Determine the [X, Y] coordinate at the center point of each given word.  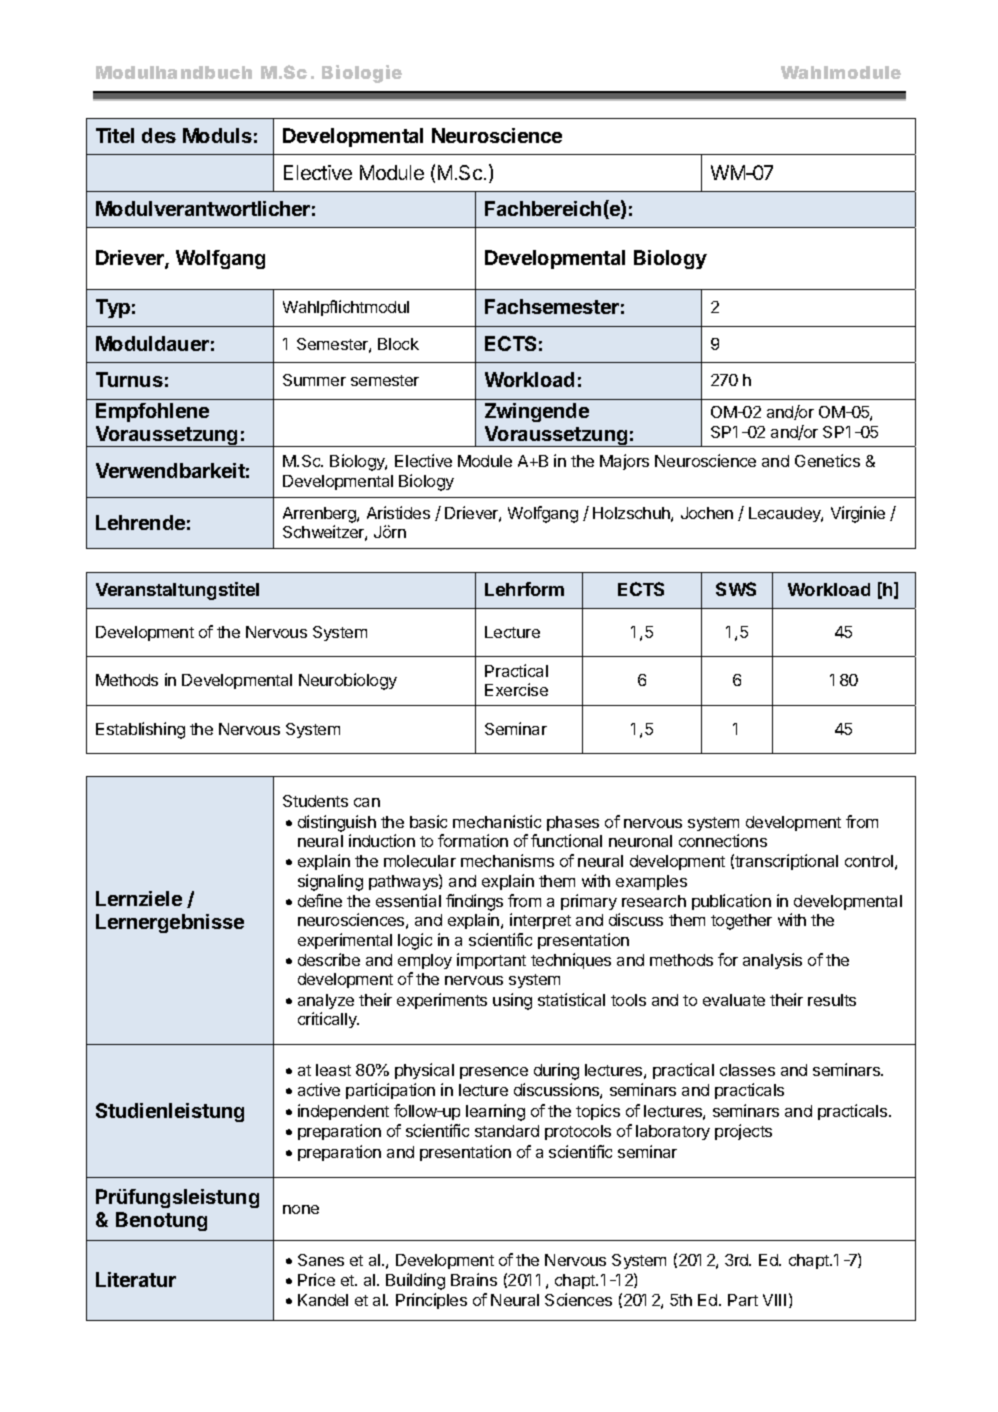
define [320, 900]
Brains [474, 1279]
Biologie [362, 74]
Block [398, 344]
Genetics [827, 460]
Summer [314, 380]
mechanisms [507, 860]
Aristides [398, 512]
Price [316, 1279]
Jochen [707, 513]
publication [731, 902]
